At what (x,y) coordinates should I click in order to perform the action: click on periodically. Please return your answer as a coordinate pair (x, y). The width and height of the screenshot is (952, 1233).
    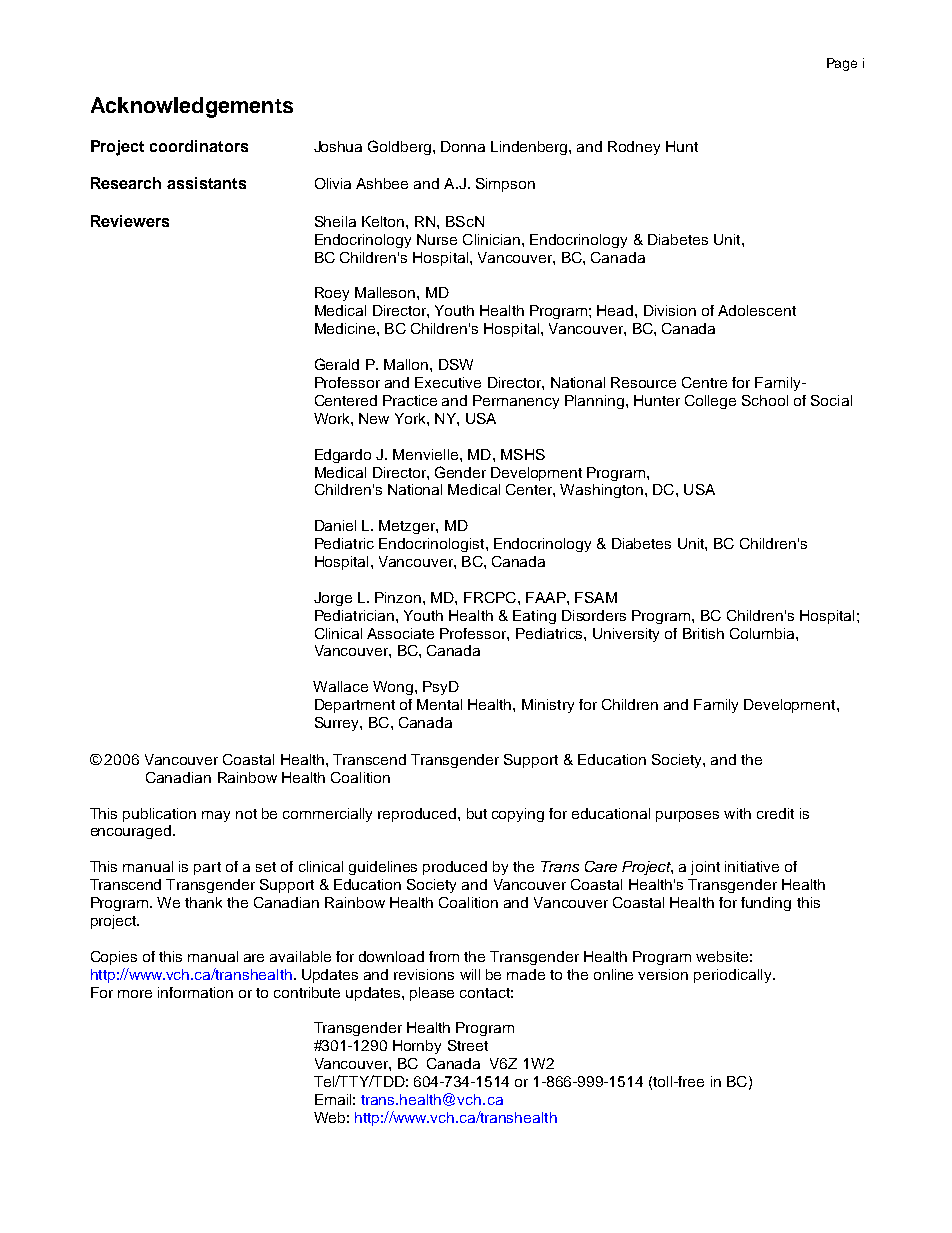
    Looking at the image, I should click on (734, 976).
